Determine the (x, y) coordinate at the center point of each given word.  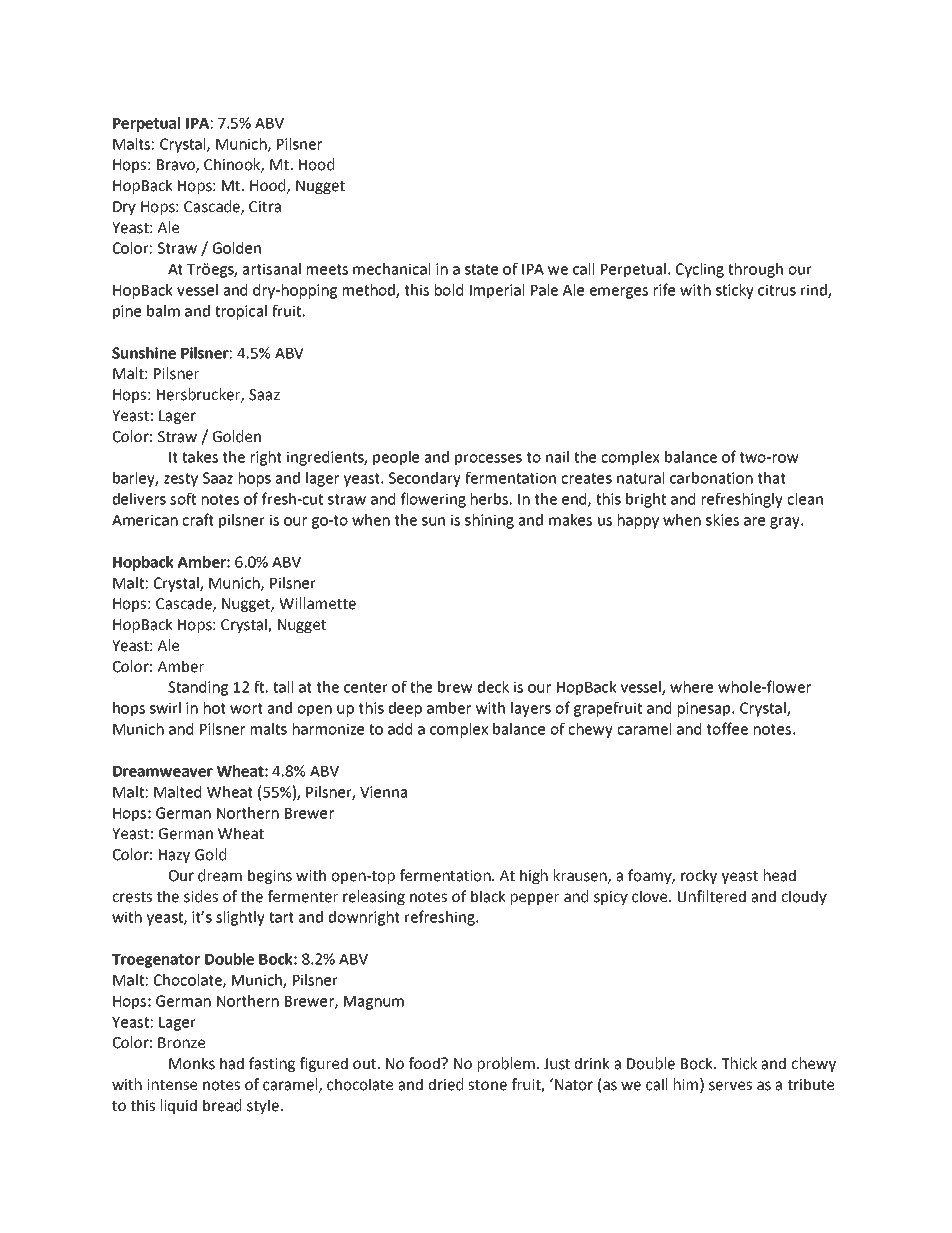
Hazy (174, 856)
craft (198, 519)
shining (489, 521)
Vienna (383, 792)
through (755, 270)
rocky (699, 876)
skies (722, 520)
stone (487, 1085)
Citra (265, 207)
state (481, 269)
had (232, 1063)
